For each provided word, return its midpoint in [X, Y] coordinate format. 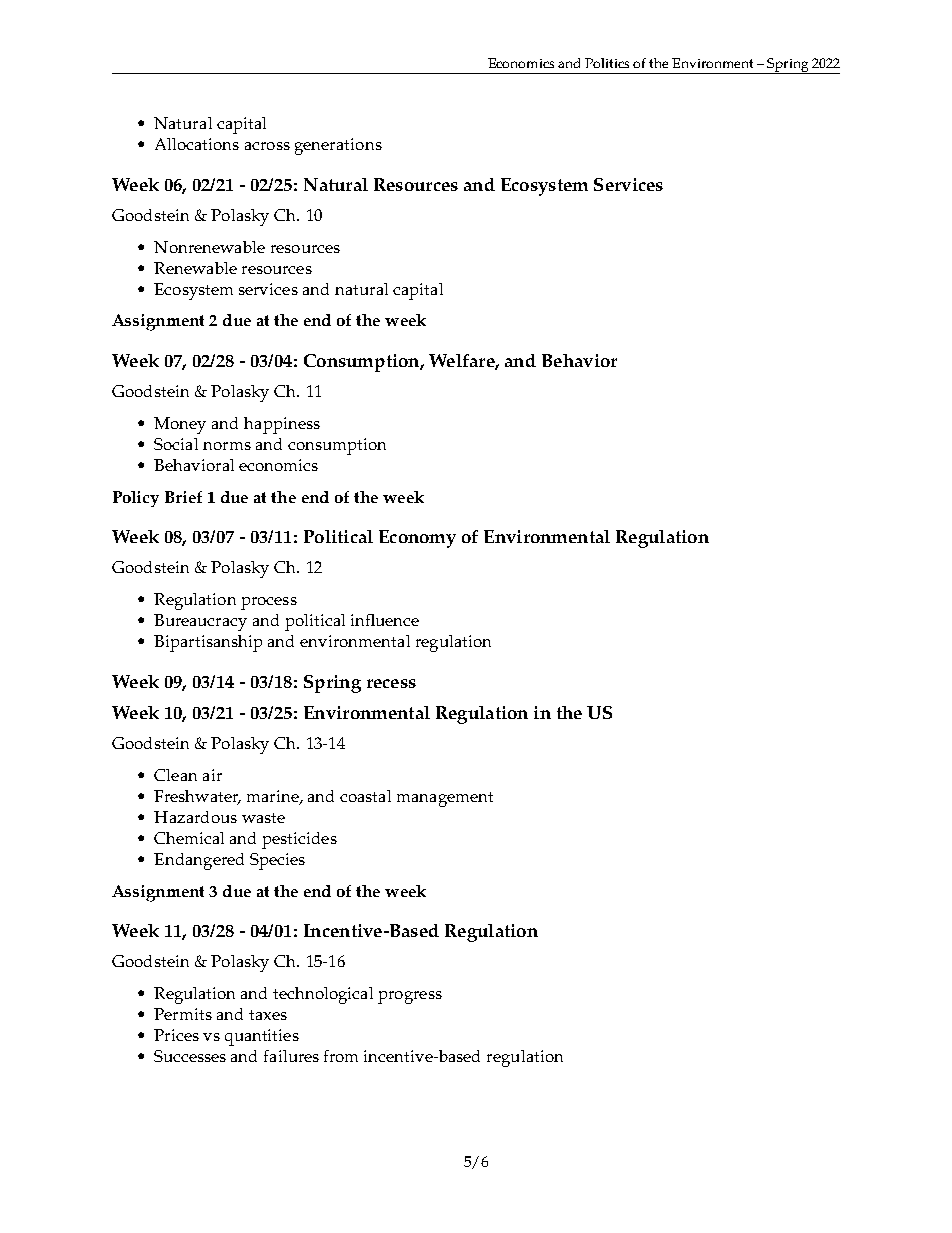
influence [385, 620]
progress [410, 997]
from [341, 1056]
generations [338, 146]
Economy [417, 539]
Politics [607, 63]
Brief [183, 497]
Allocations [197, 144]
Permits [183, 1014]
